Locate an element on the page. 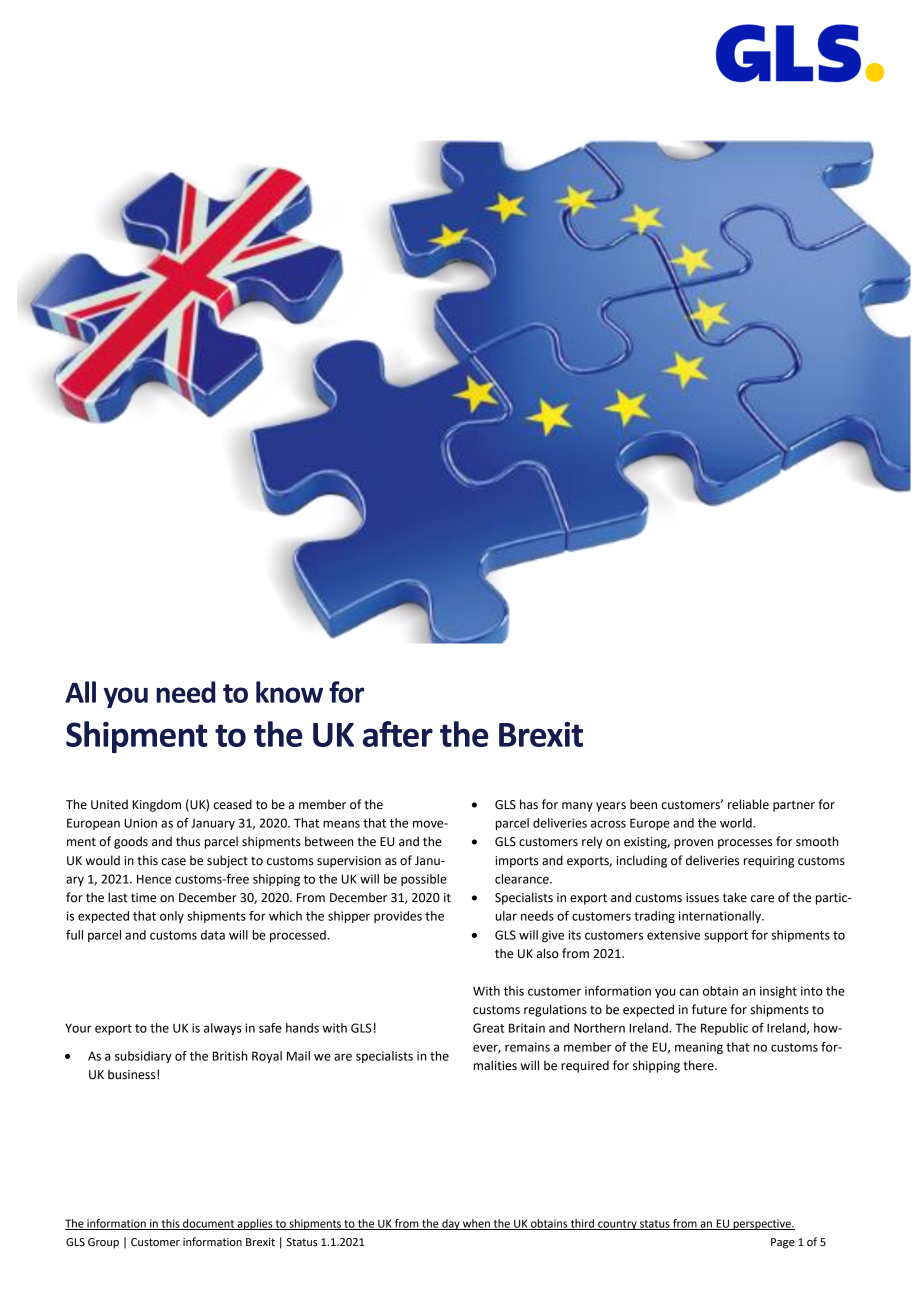 The width and height of the page is (924, 1308). also is located at coordinates (547, 953).
